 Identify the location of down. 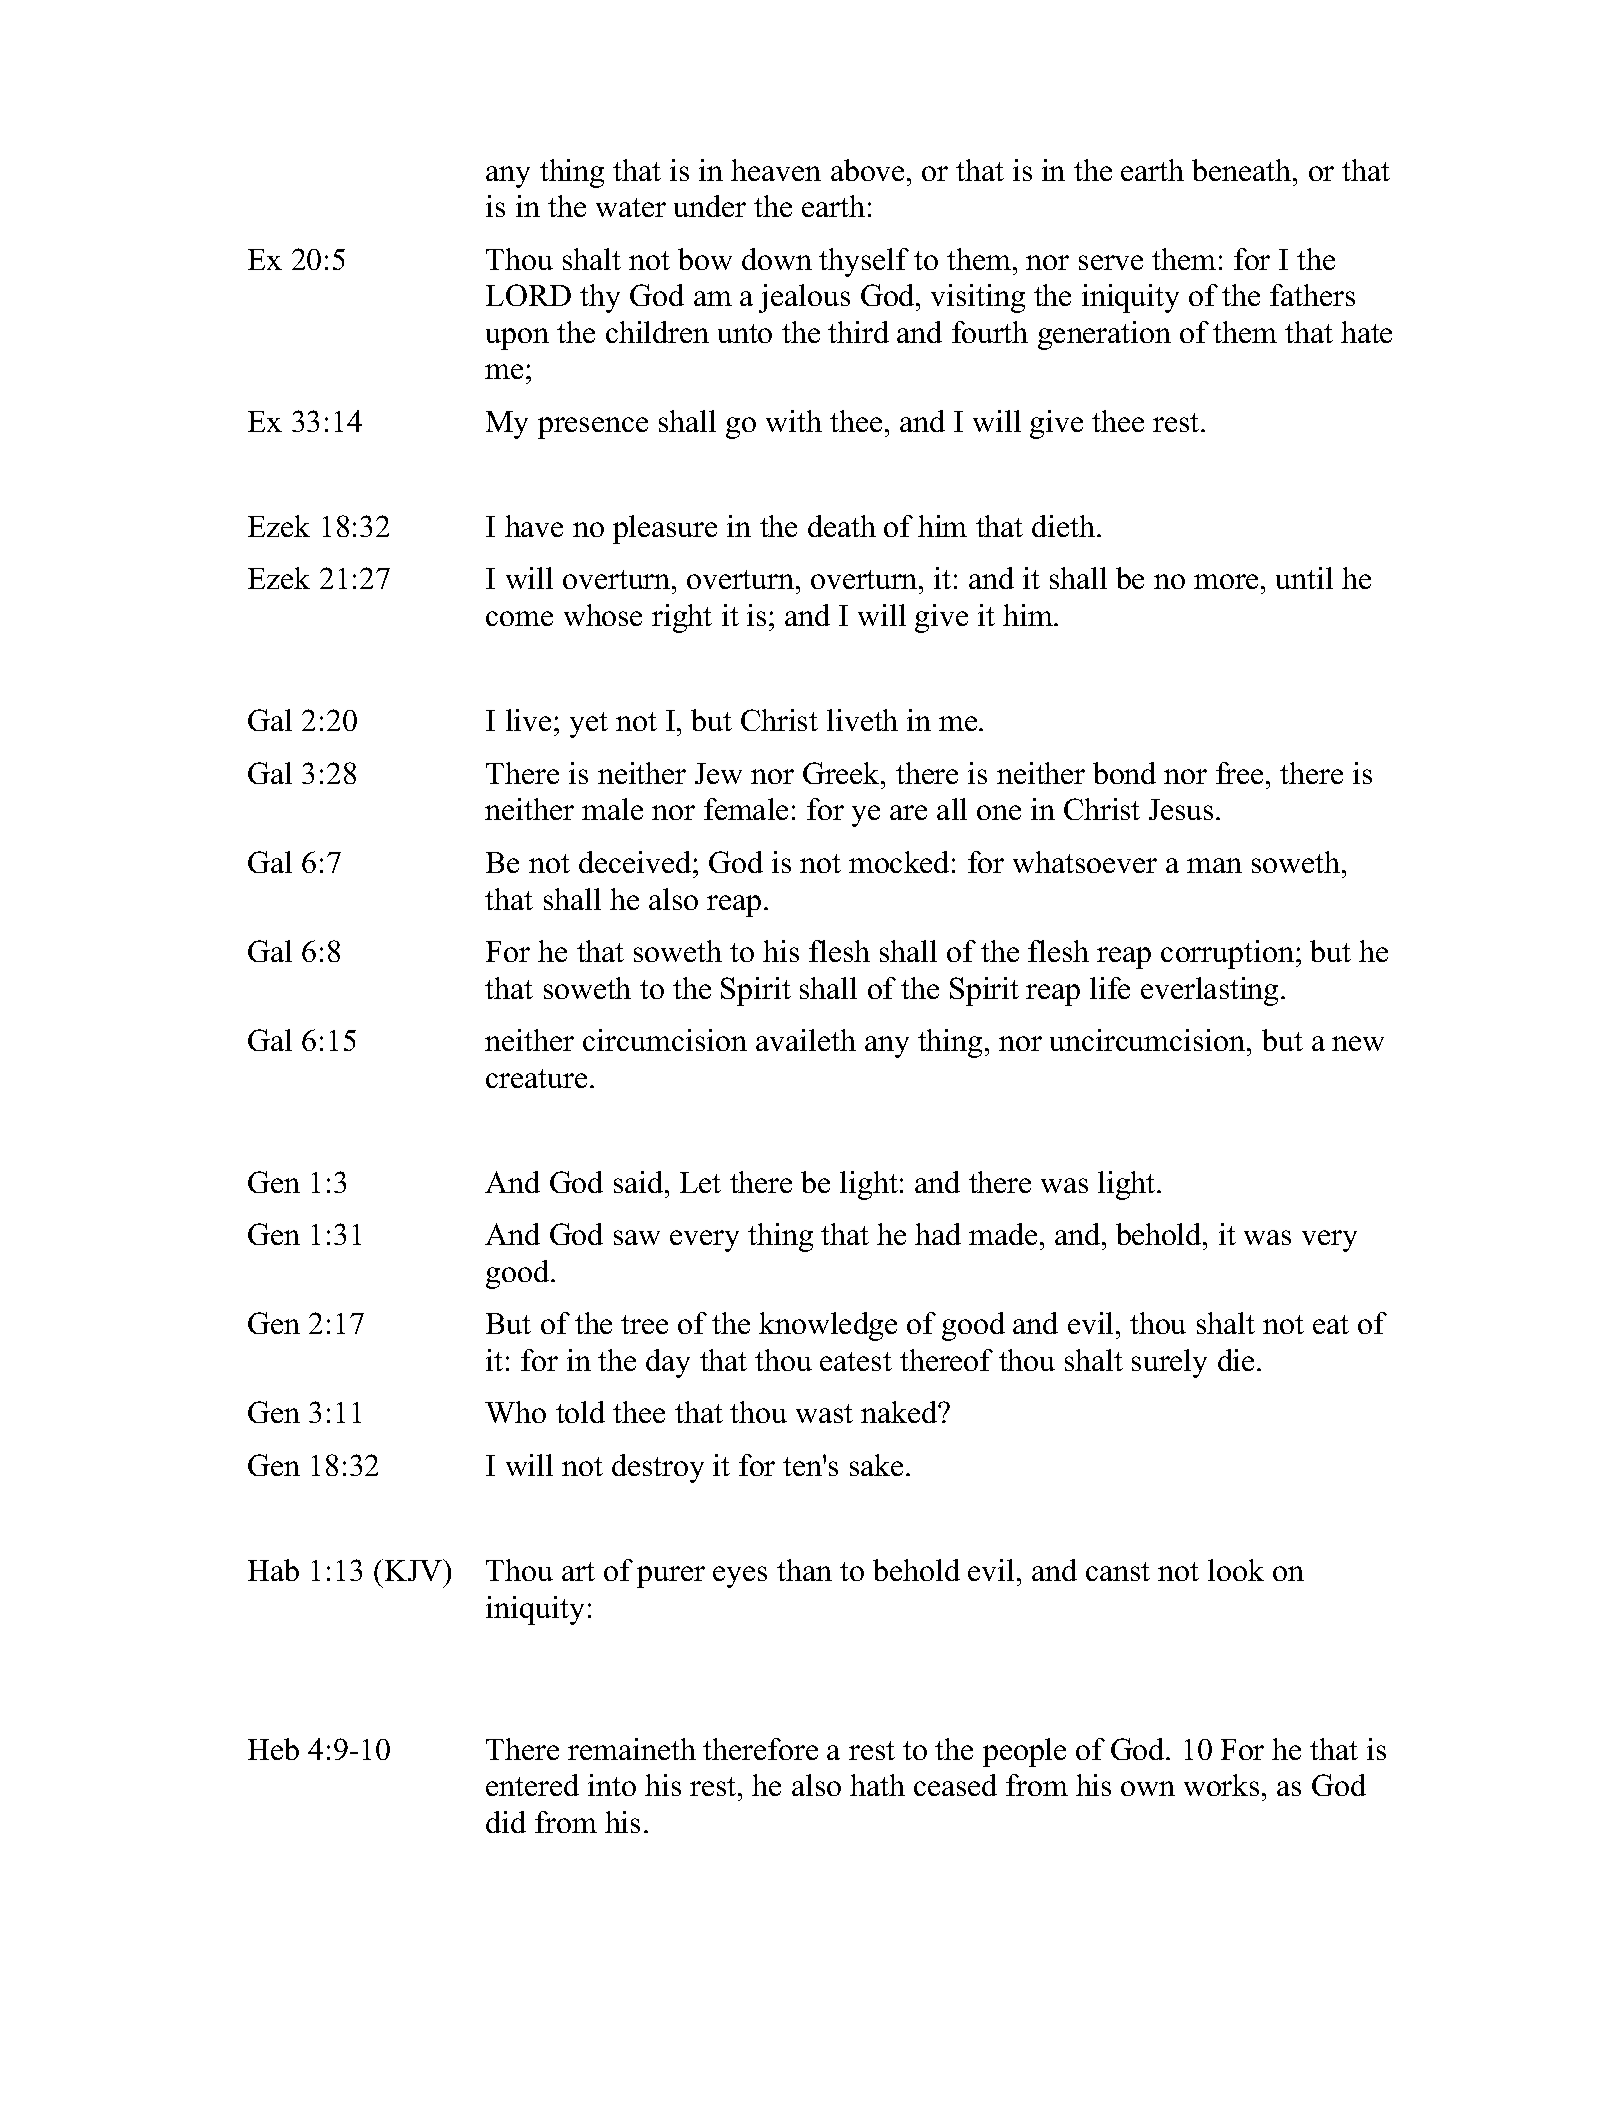
(777, 259).
